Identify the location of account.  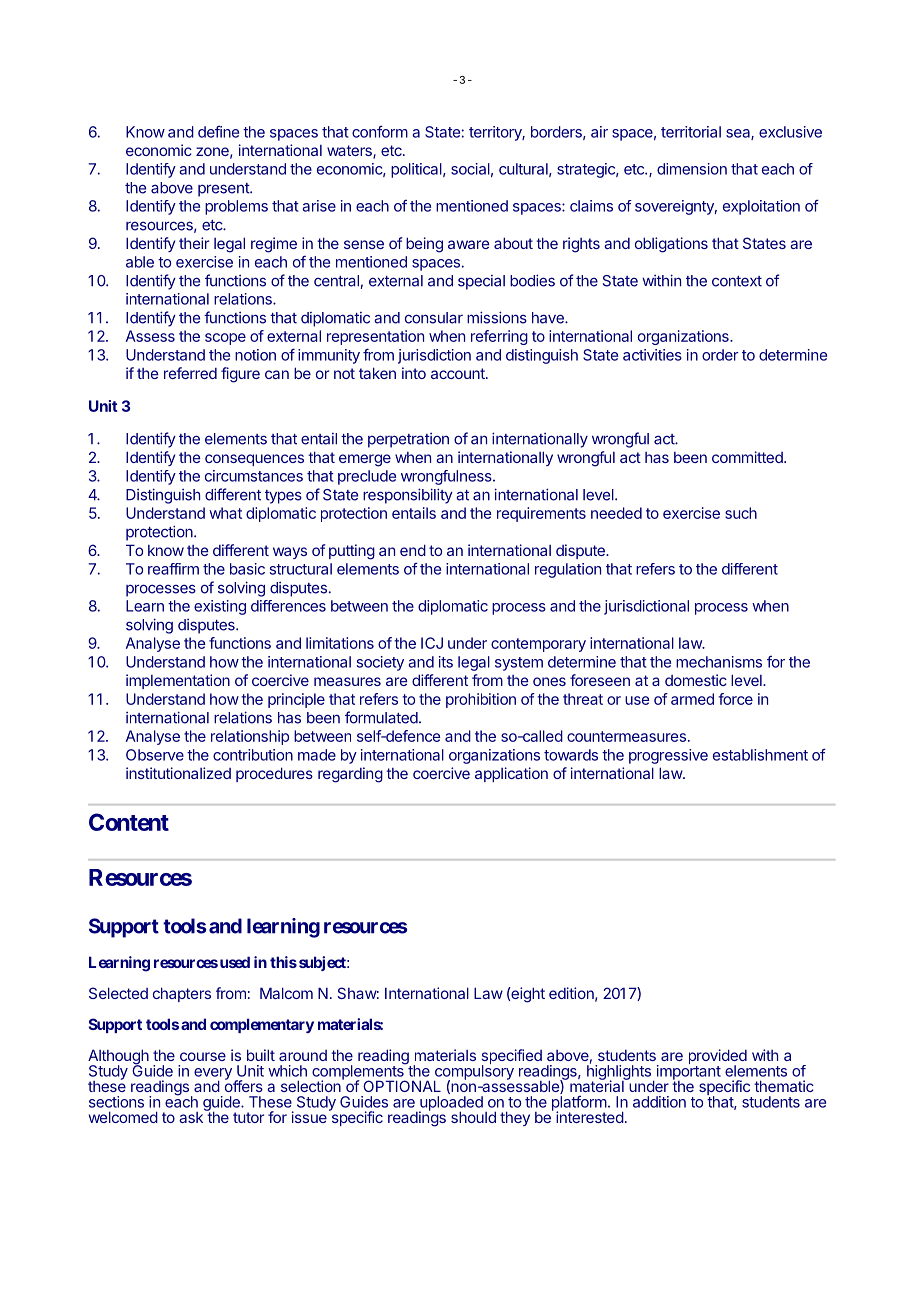
(459, 373).
